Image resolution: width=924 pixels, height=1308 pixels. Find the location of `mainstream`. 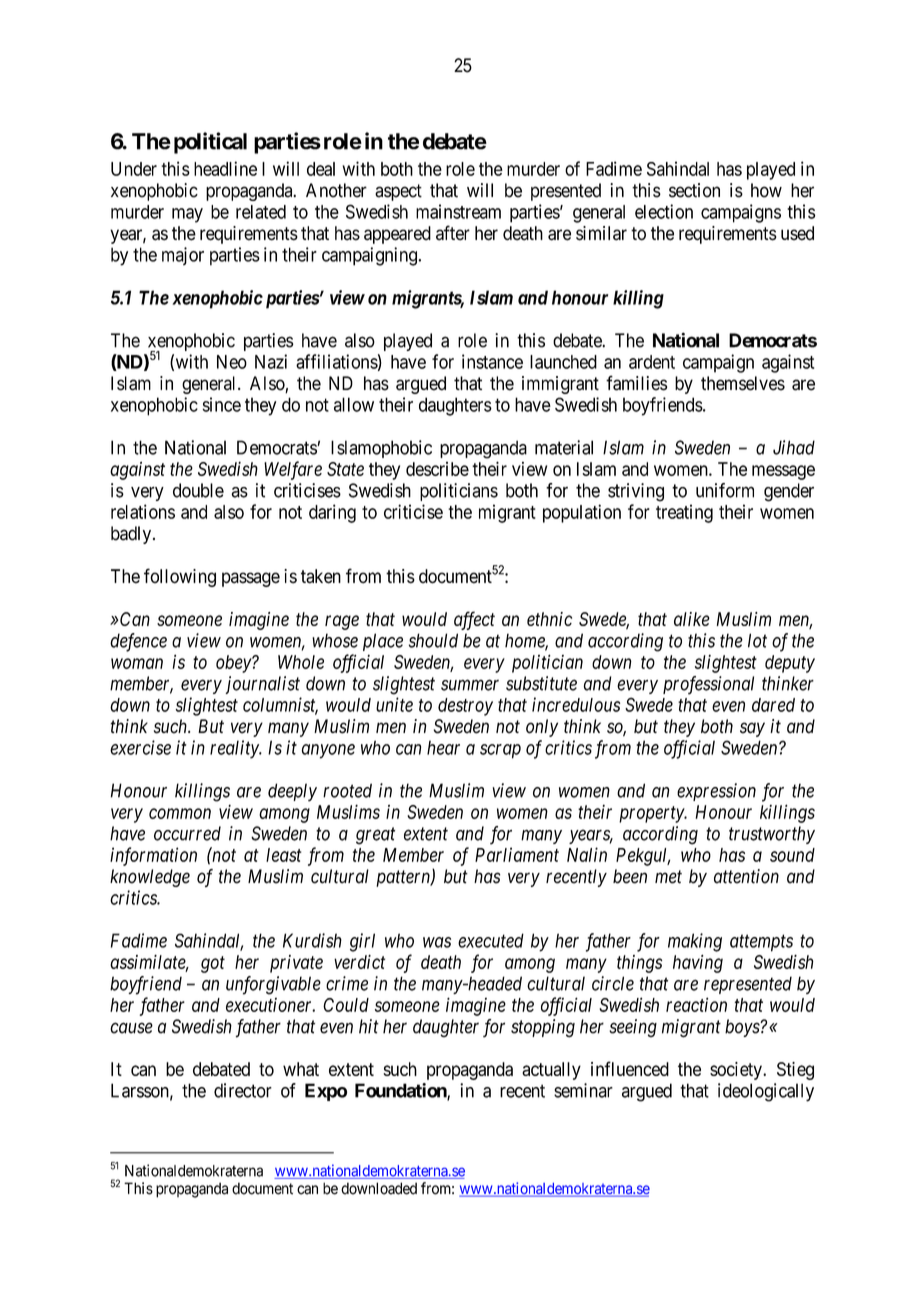

mainstream is located at coordinates (458, 211).
